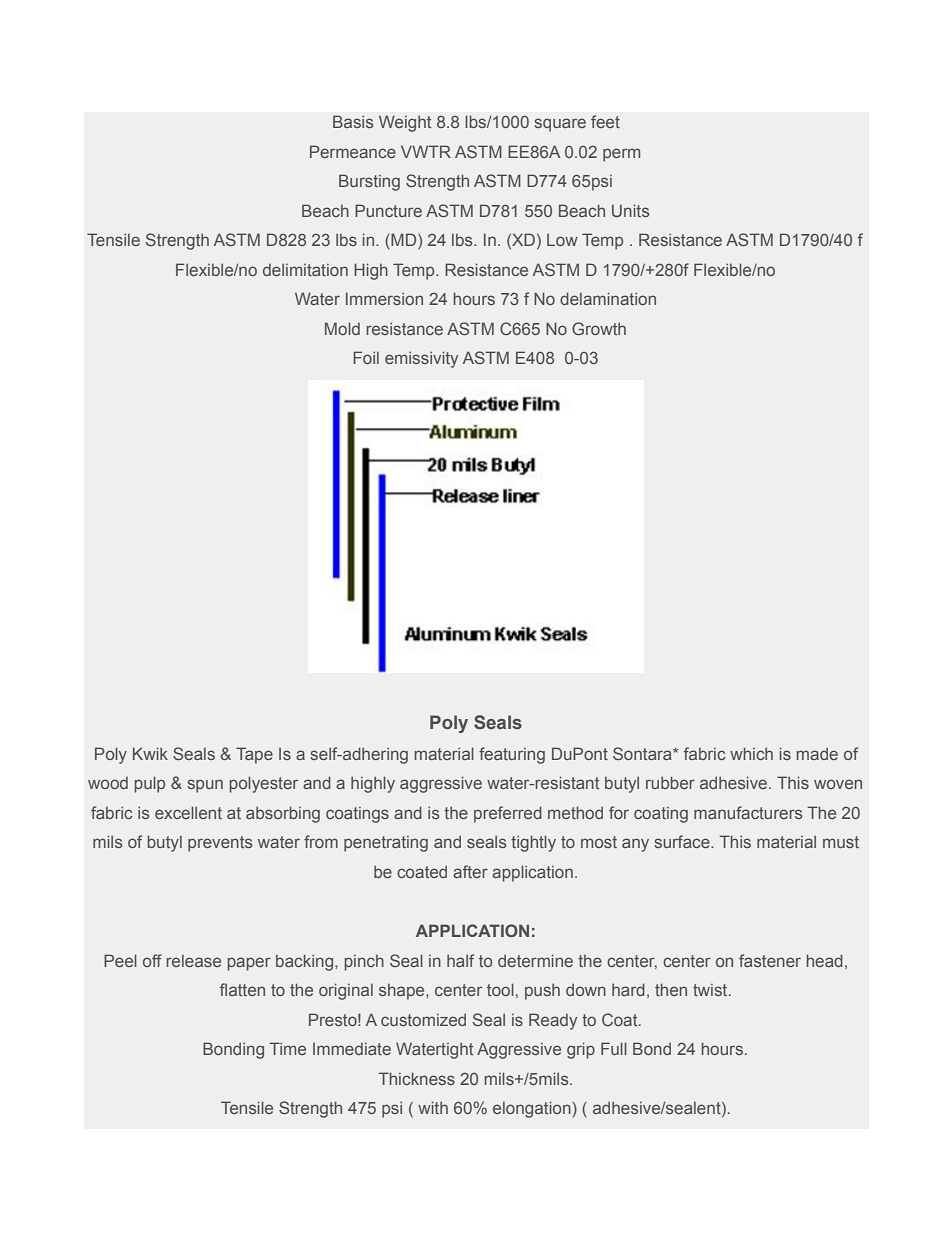 This screenshot has height=1233, width=952. Describe the element at coordinates (287, 1048) in the screenshot. I see `Time` at that location.
